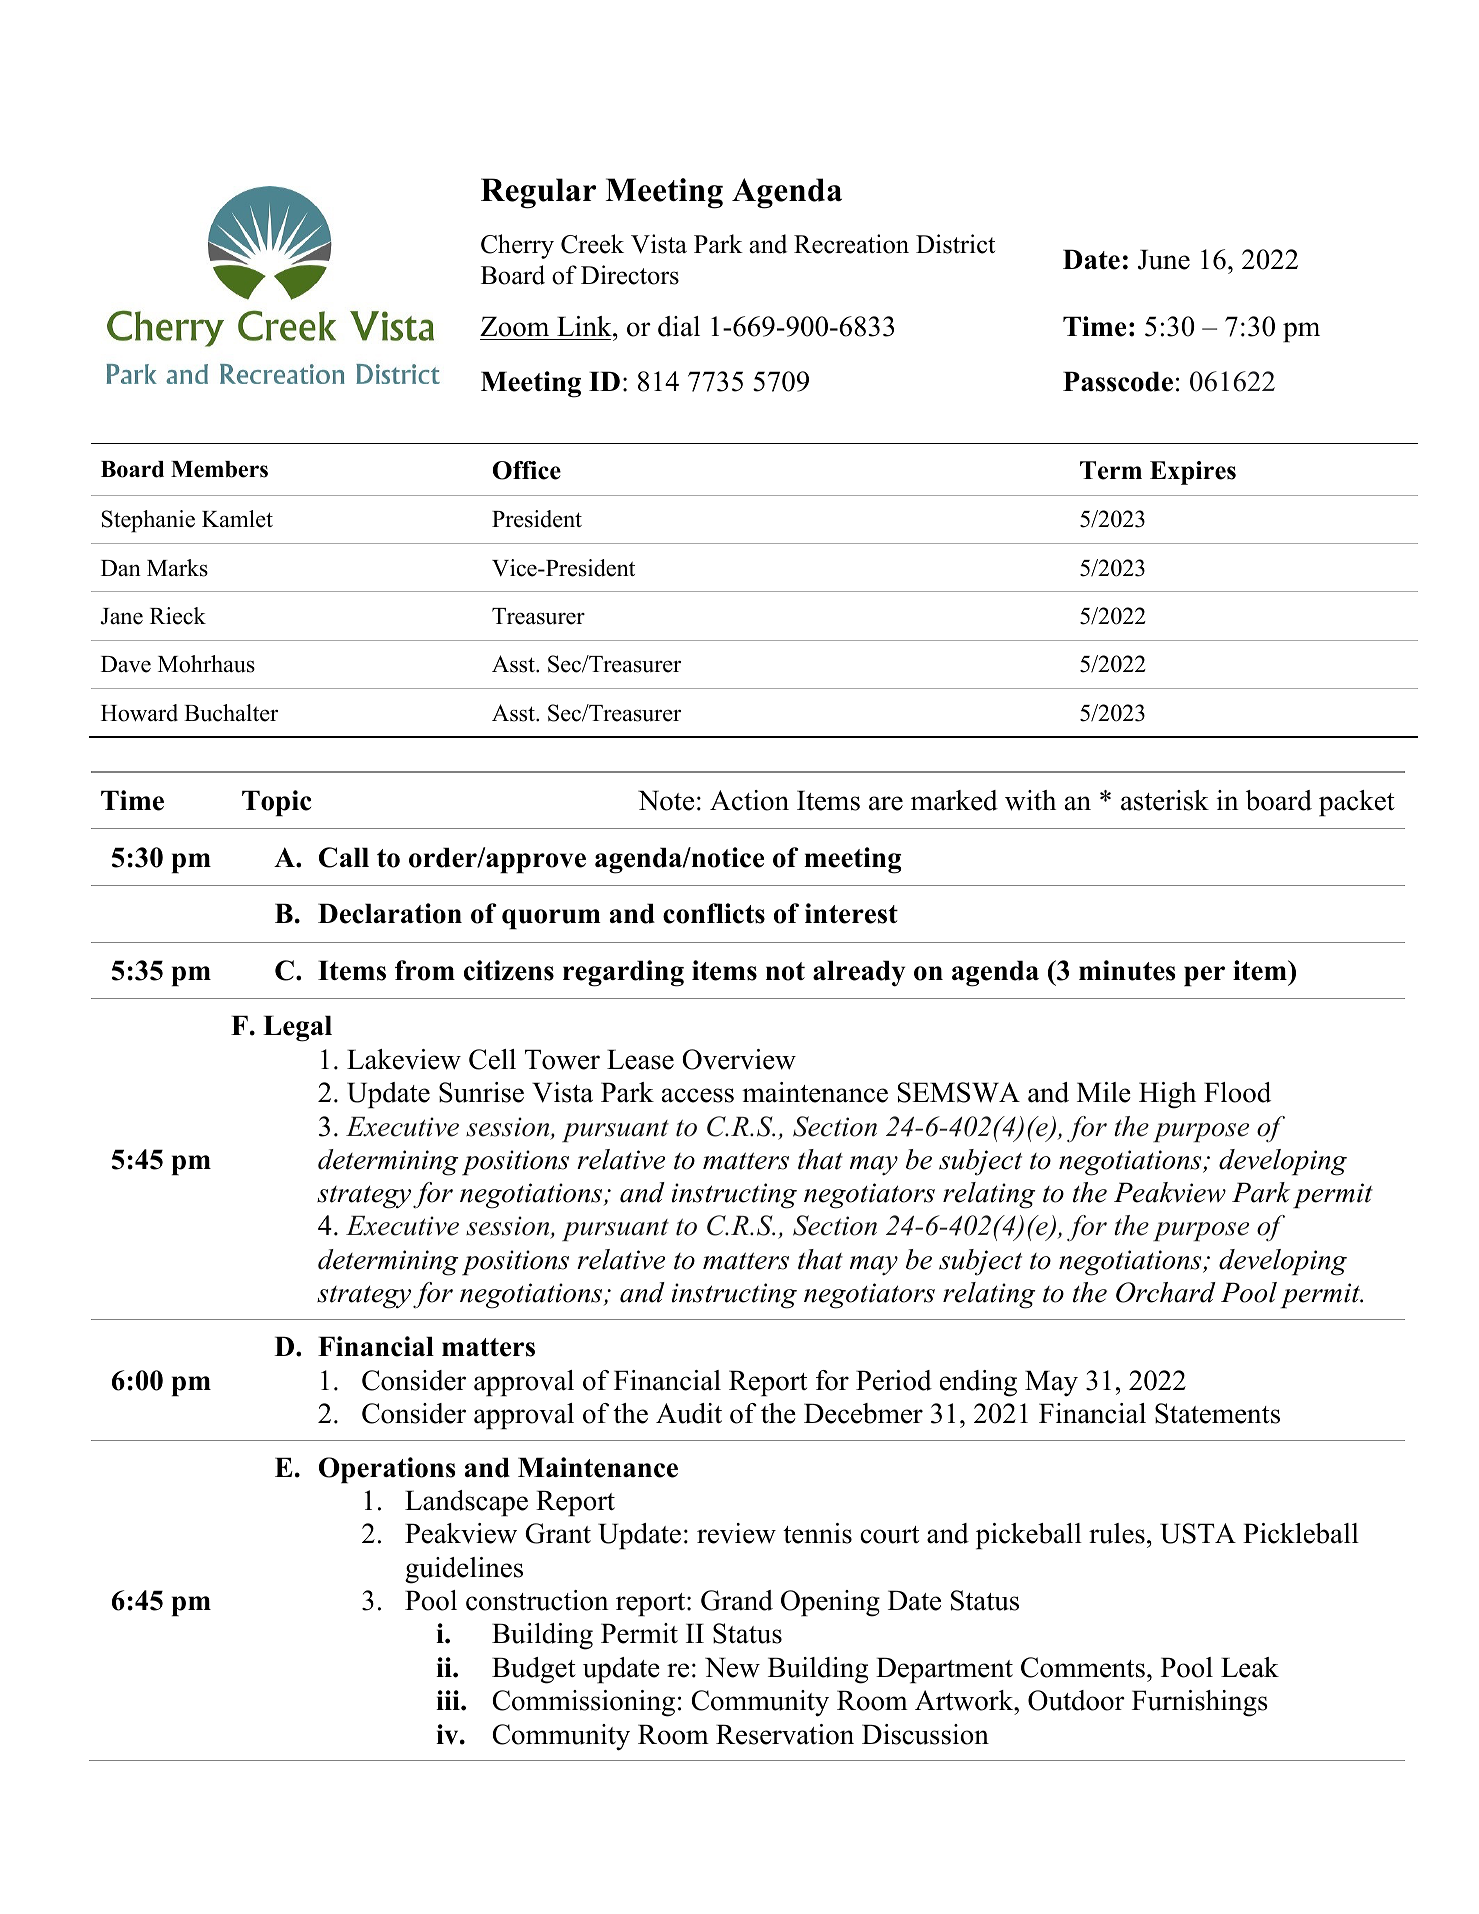 This document has height=1914, width=1479. Describe the element at coordinates (1164, 259) in the document. I see `June` at that location.
